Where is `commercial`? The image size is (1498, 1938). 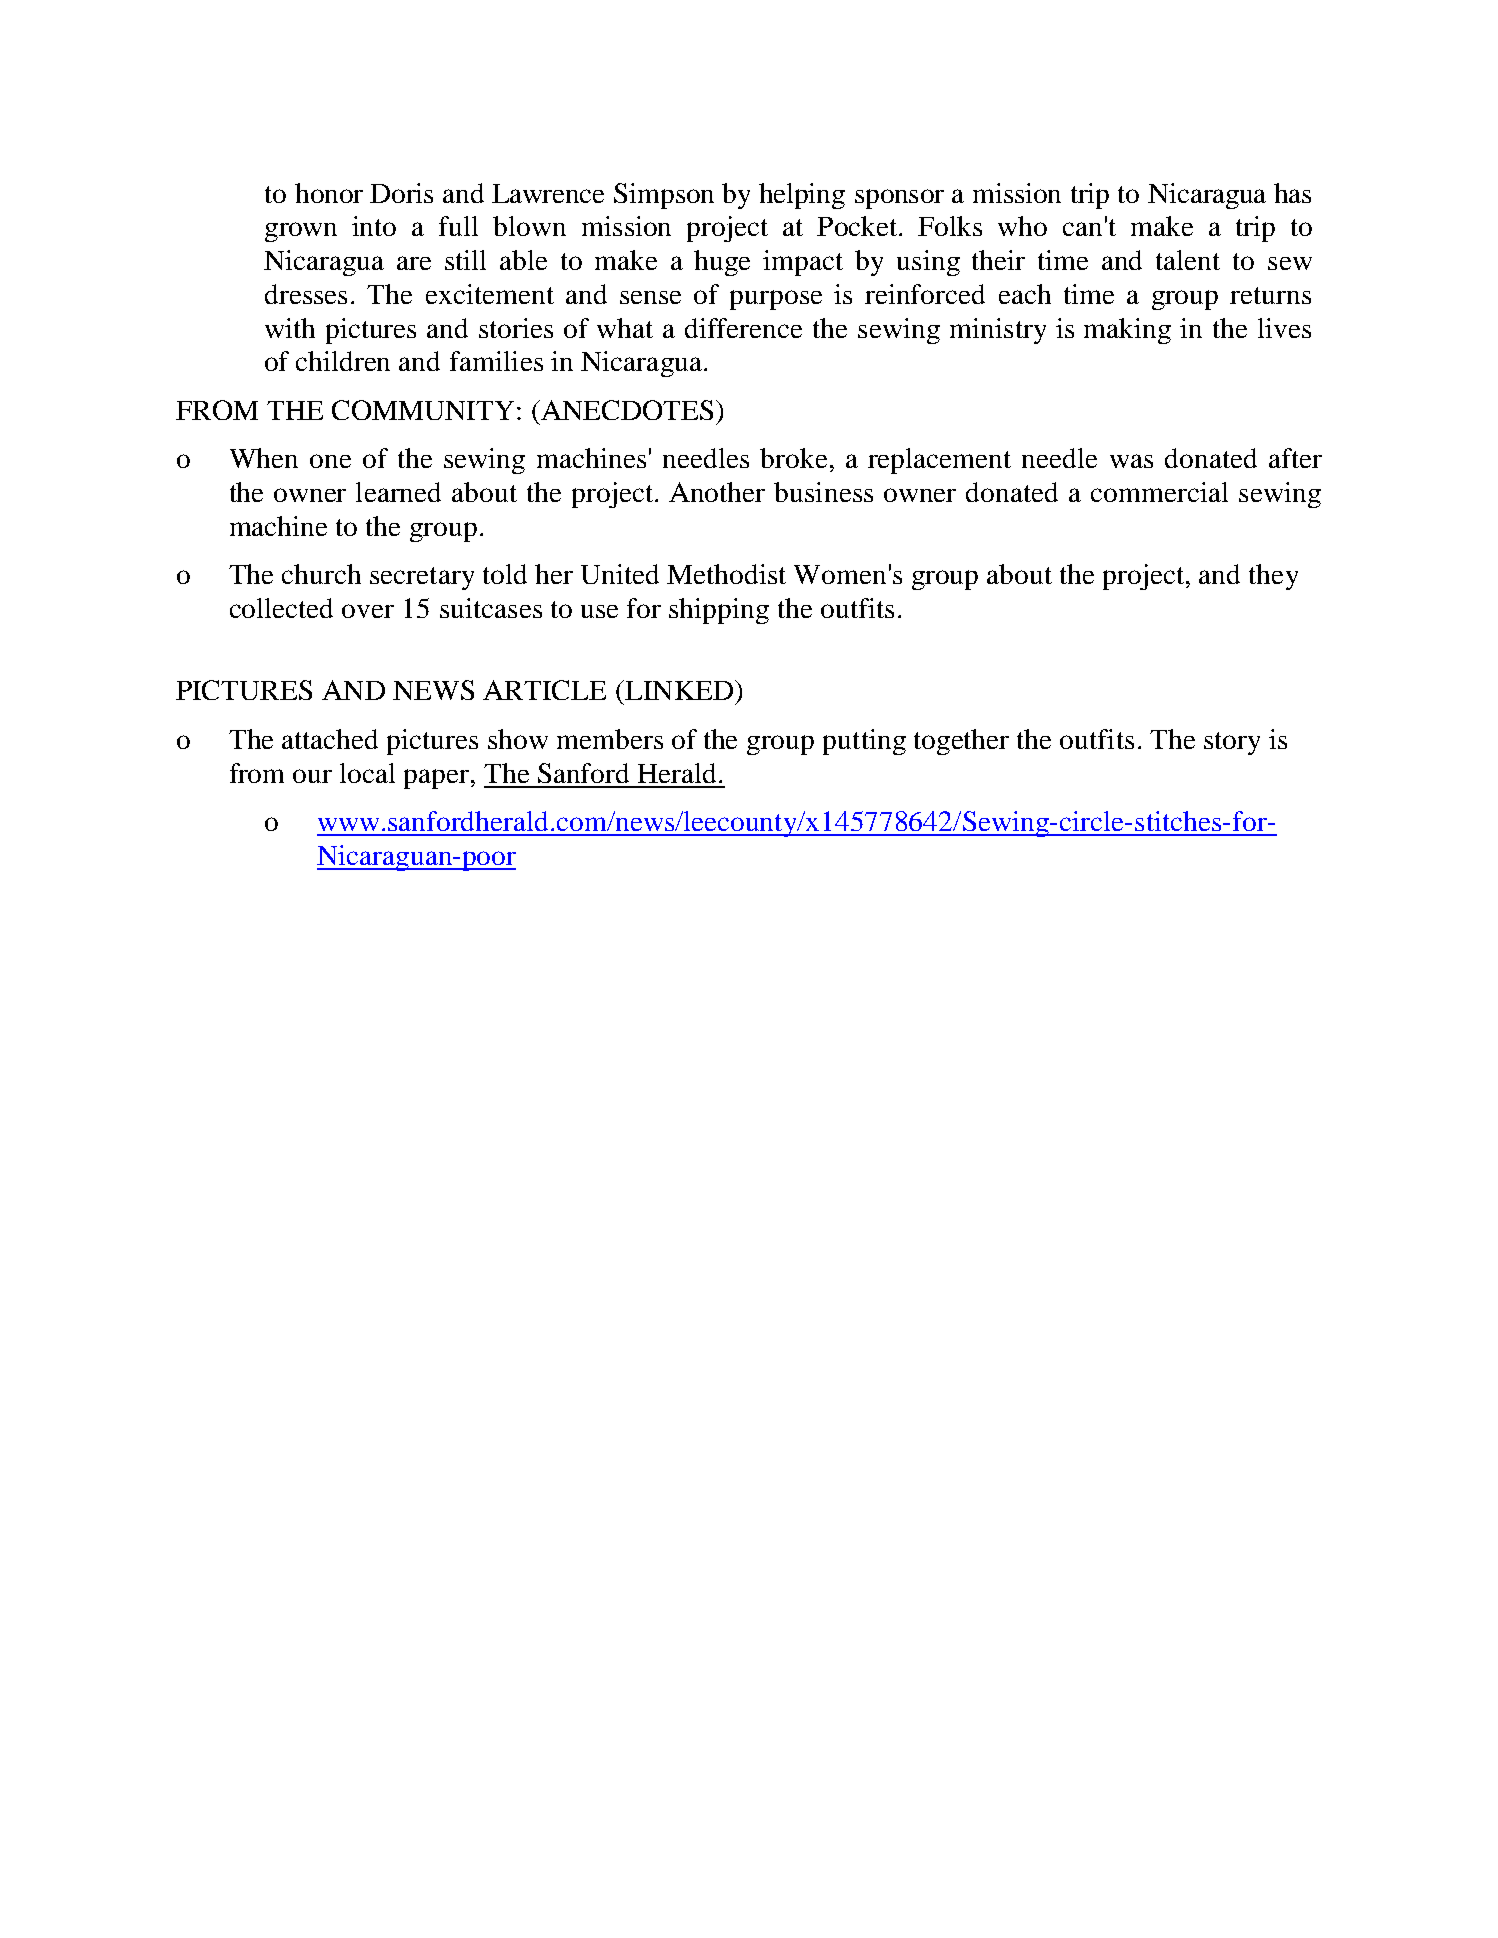 commercial is located at coordinates (1159, 492).
